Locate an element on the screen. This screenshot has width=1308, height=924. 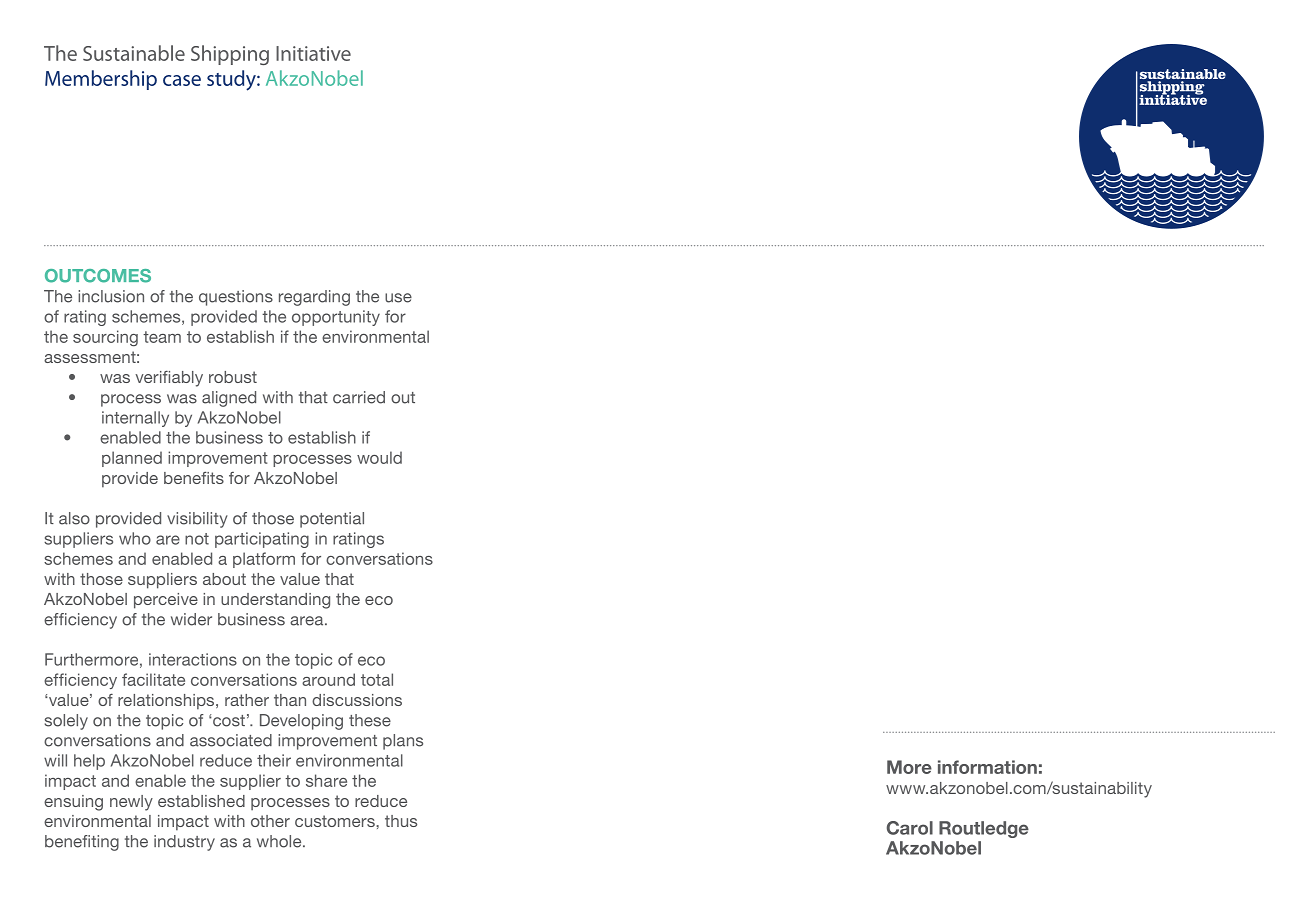
case is located at coordinates (182, 80).
